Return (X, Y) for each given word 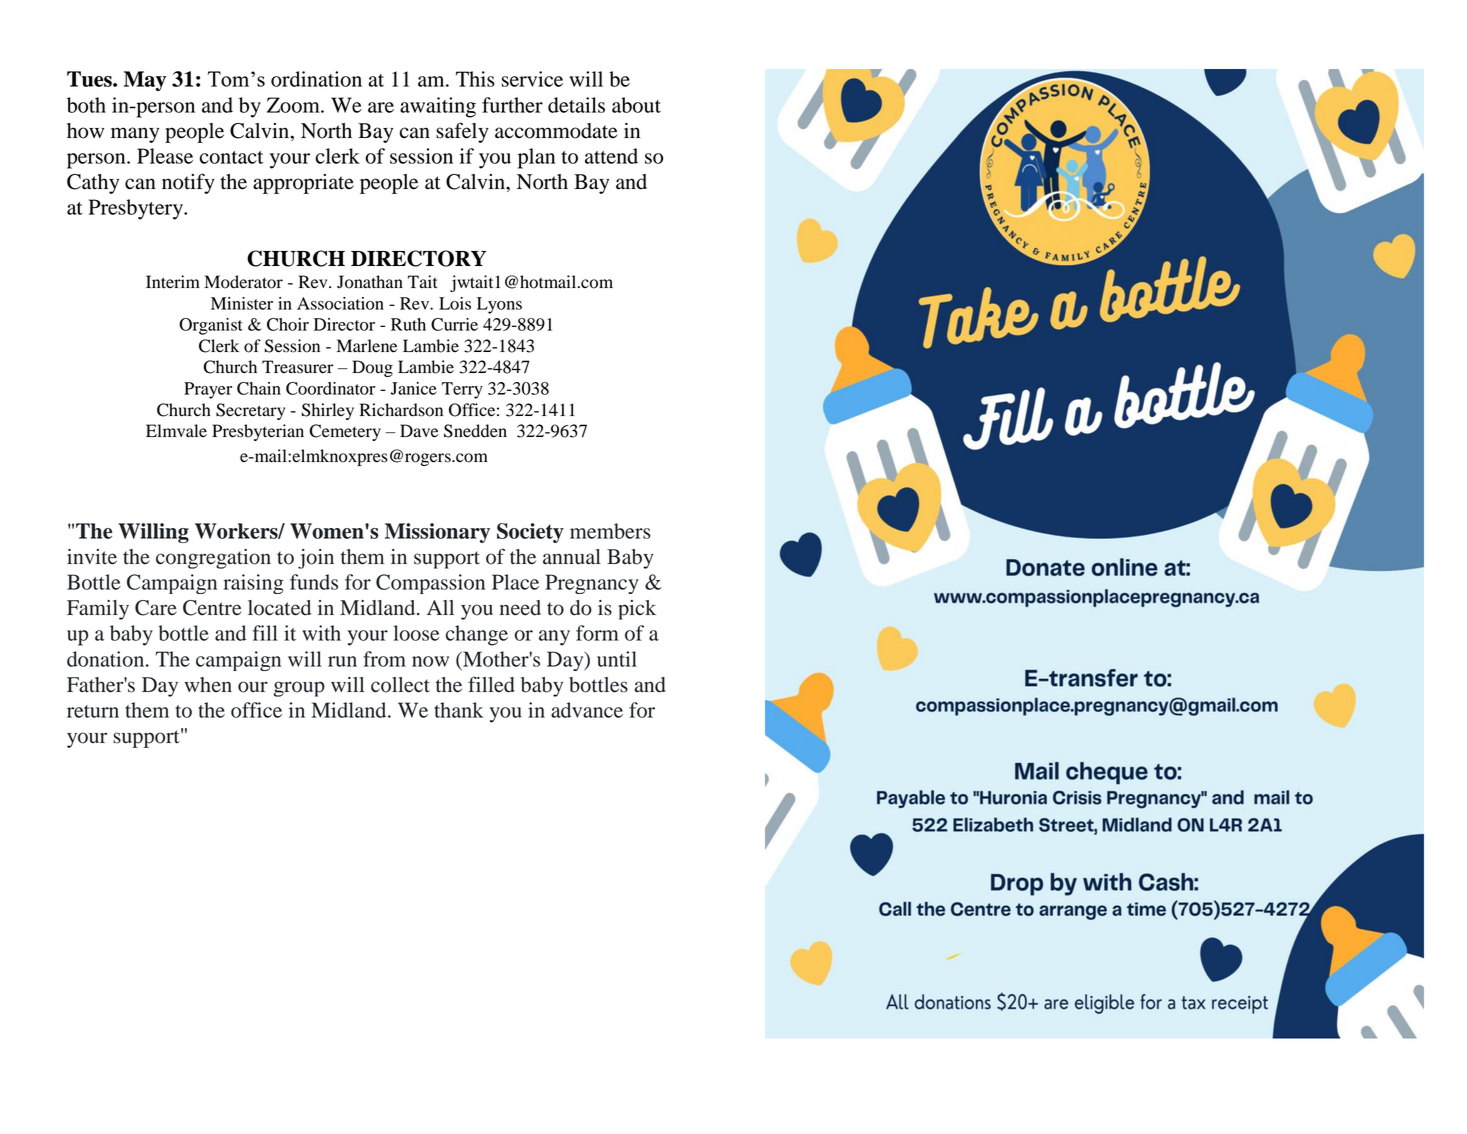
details (576, 105)
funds (314, 582)
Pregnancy (592, 584)
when (208, 685)
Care (156, 608)
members (610, 531)
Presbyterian (258, 432)
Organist (211, 326)
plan (536, 158)
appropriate (303, 184)
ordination (316, 79)
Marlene (367, 346)
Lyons (499, 305)
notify (188, 183)
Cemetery (345, 432)
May (145, 81)
